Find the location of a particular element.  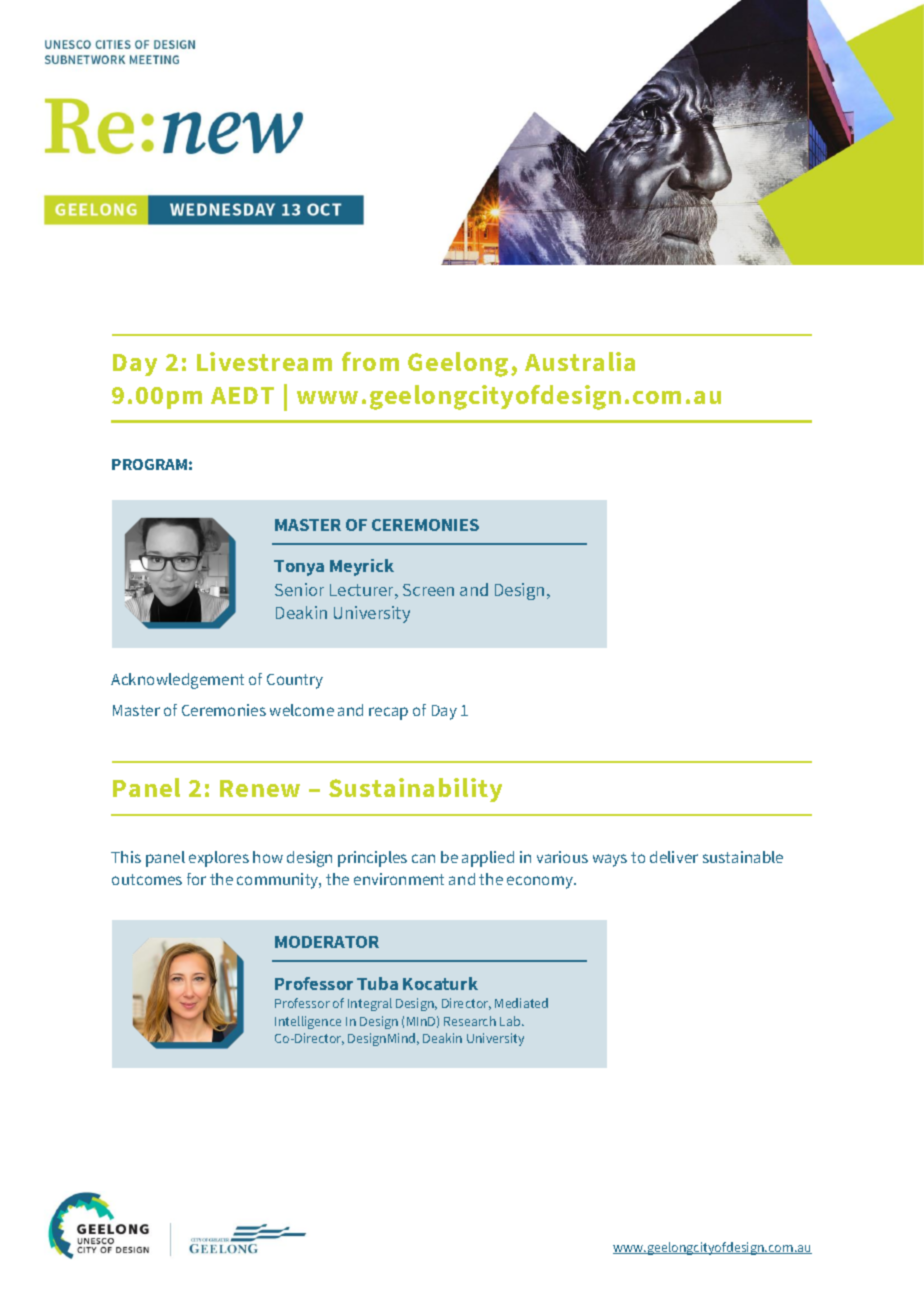

from is located at coordinates (370, 361).
